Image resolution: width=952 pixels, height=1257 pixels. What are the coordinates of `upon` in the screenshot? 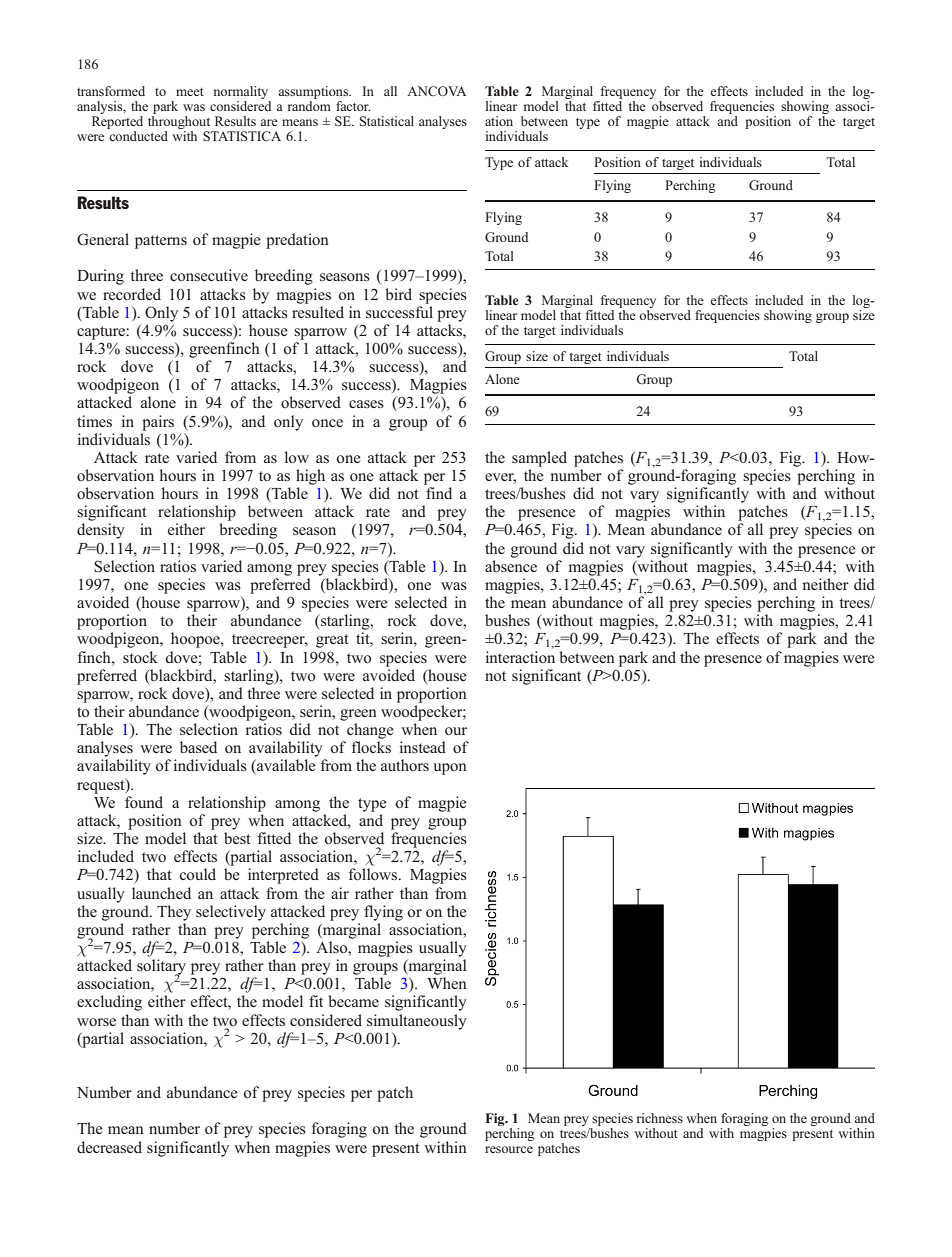 It's located at (450, 769).
